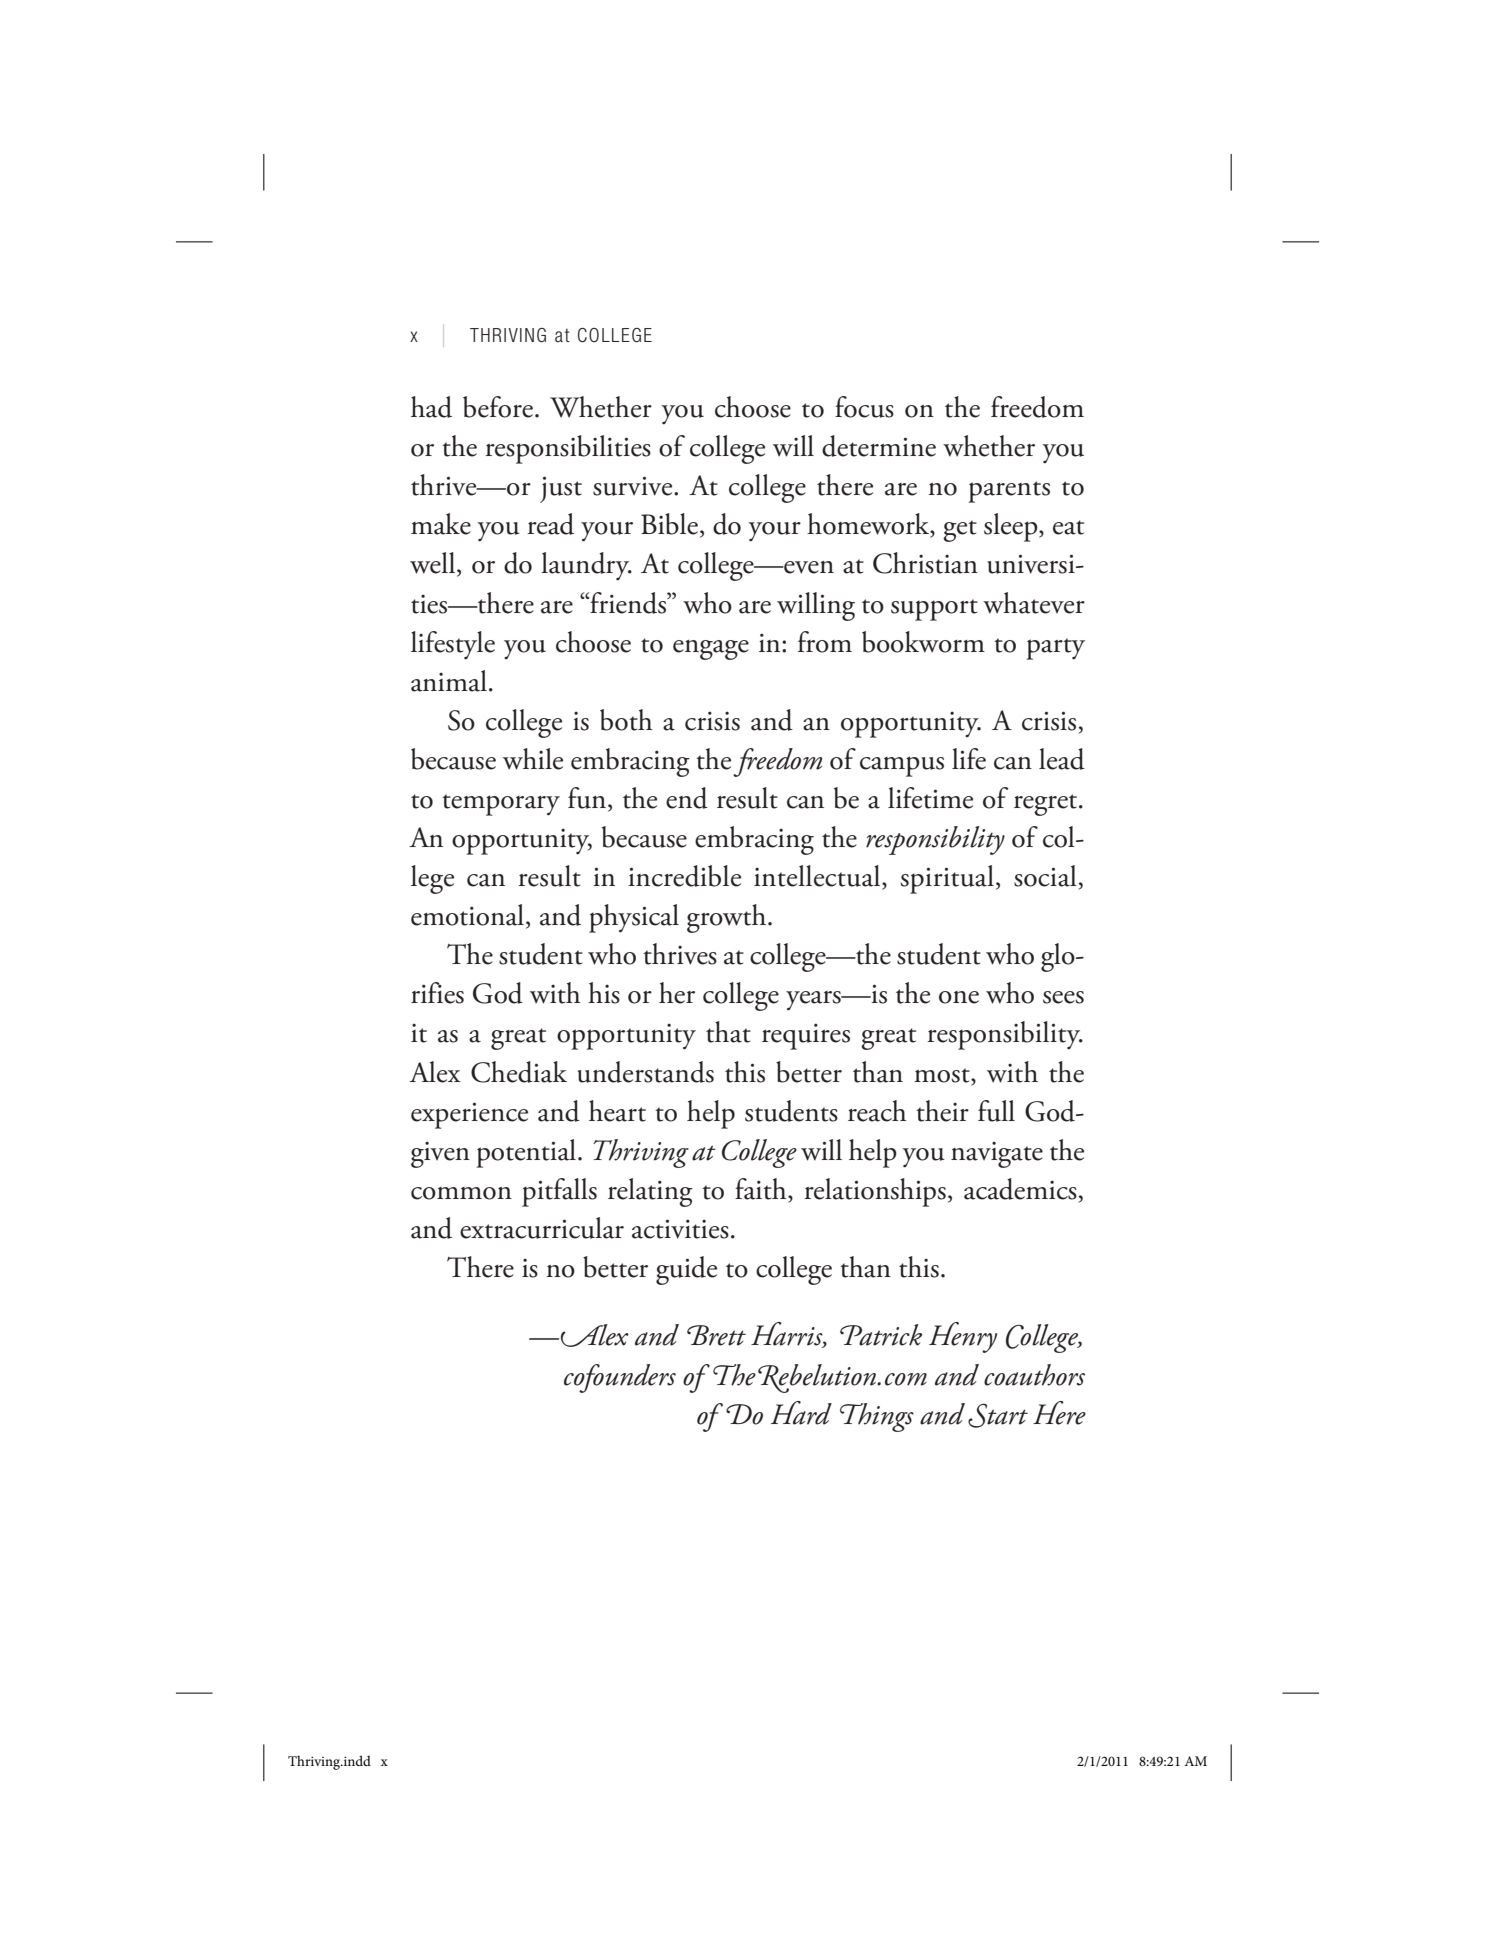 This document has height=1935, width=1495. What do you see at coordinates (1009, 492) in the document?
I see `parents` at bounding box center [1009, 492].
